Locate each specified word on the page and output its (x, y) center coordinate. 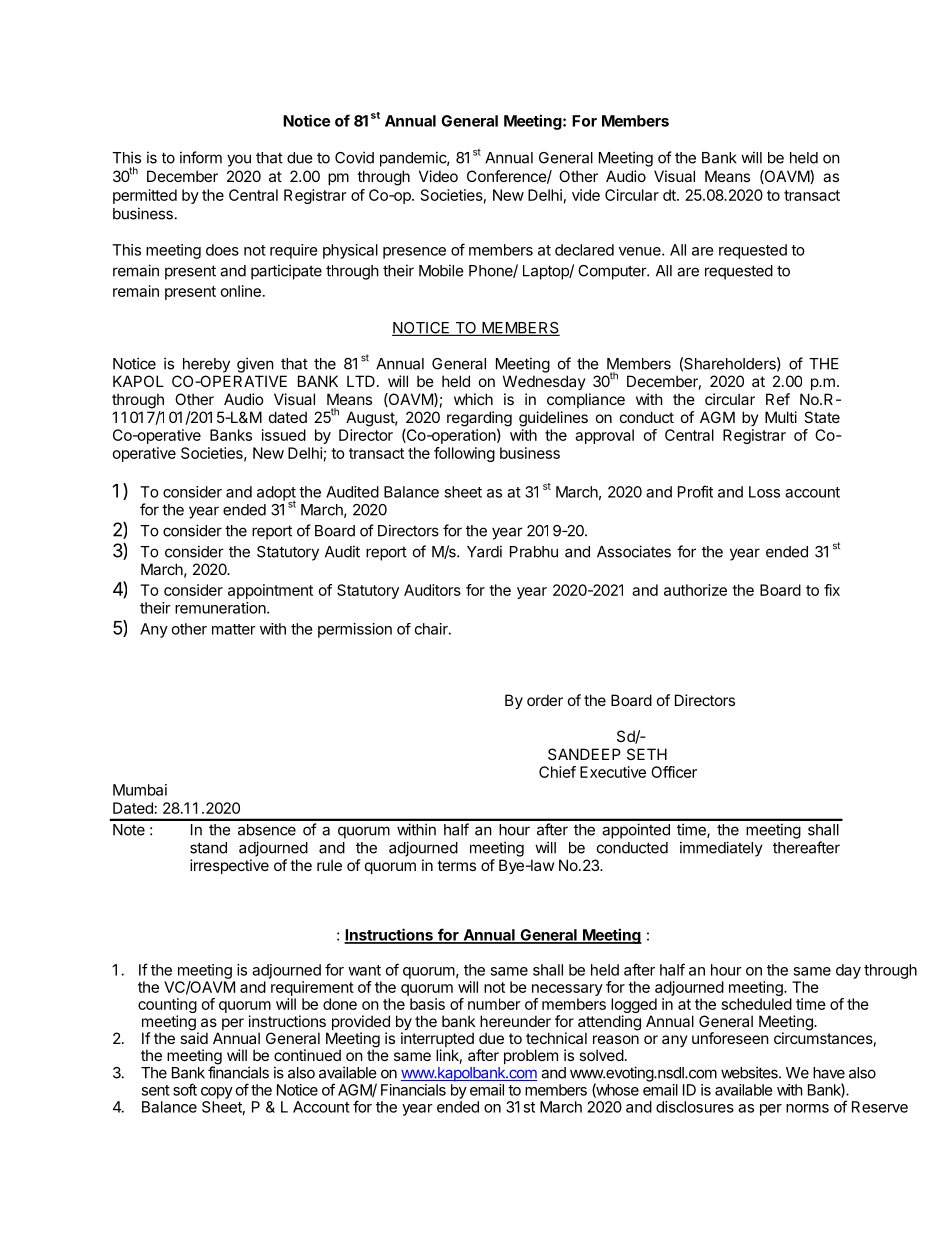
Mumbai (140, 790)
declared (584, 250)
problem (531, 1056)
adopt (276, 494)
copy (217, 1093)
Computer (613, 272)
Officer (674, 772)
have (829, 1073)
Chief (557, 772)
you (239, 160)
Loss (764, 492)
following (464, 454)
